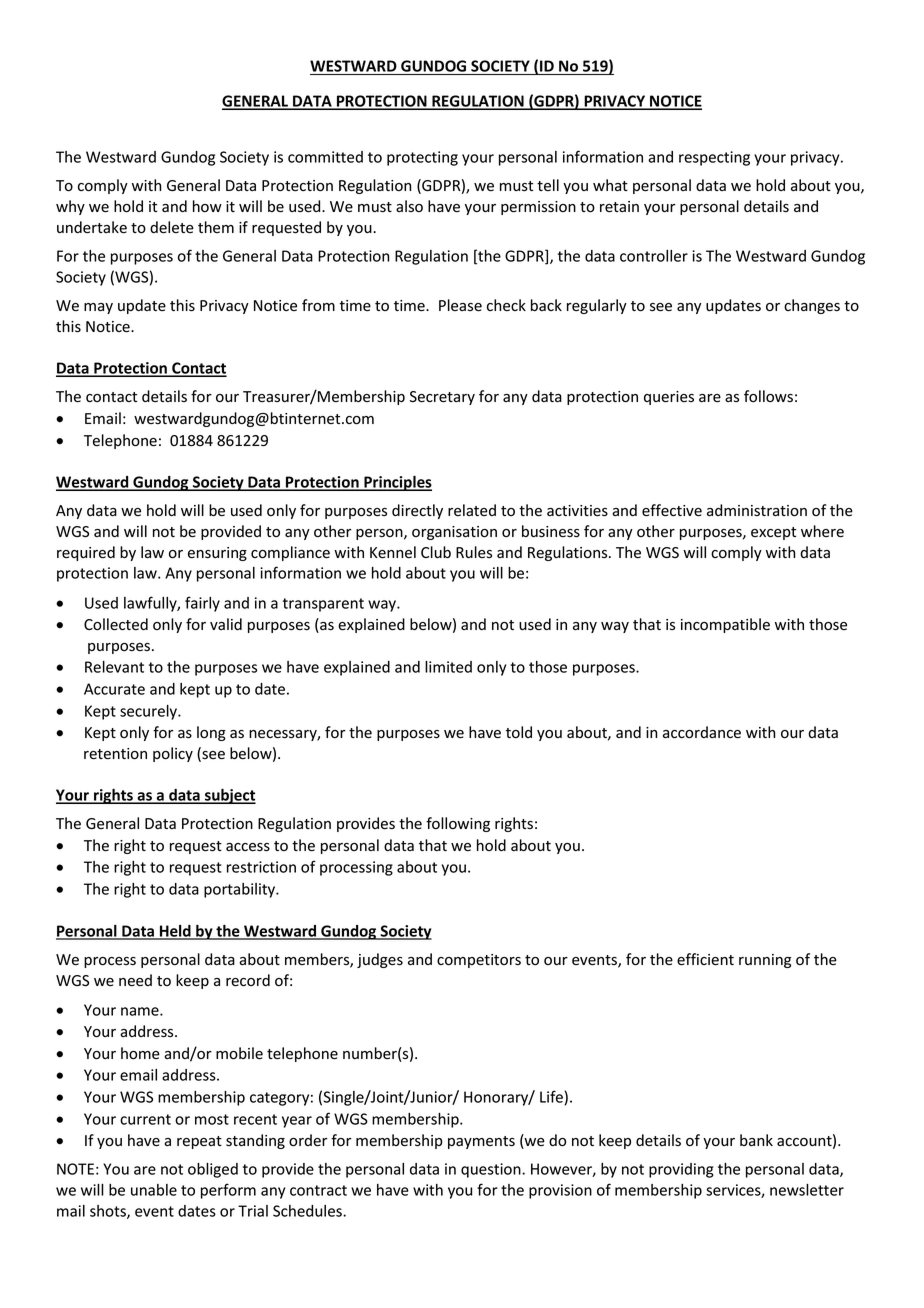 Image resolution: width=924 pixels, height=1308 pixels. Describe the element at coordinates (705, 959) in the screenshot. I see `efficient` at that location.
